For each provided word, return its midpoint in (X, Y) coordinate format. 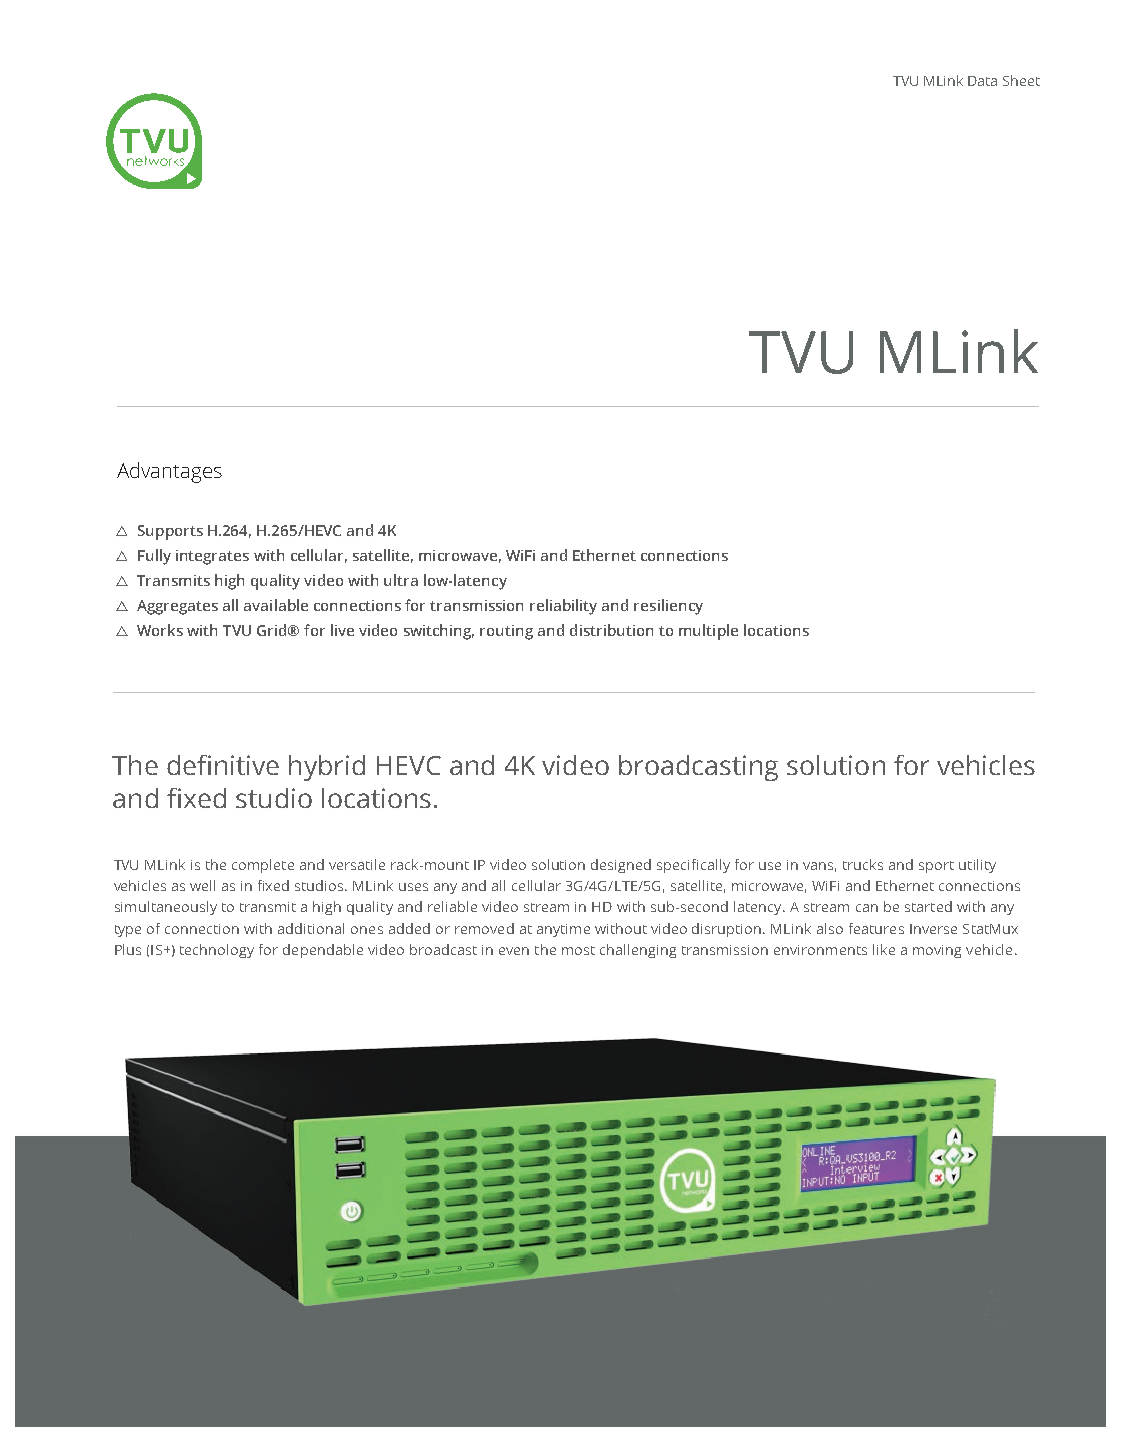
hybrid (327, 768)
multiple (708, 632)
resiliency (668, 607)
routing (506, 632)
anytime (563, 930)
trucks (863, 864)
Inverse (933, 929)
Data (982, 81)
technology (217, 951)
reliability (563, 607)
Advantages (169, 472)
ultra (401, 580)
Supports (170, 532)
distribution (611, 630)
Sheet (1021, 80)
